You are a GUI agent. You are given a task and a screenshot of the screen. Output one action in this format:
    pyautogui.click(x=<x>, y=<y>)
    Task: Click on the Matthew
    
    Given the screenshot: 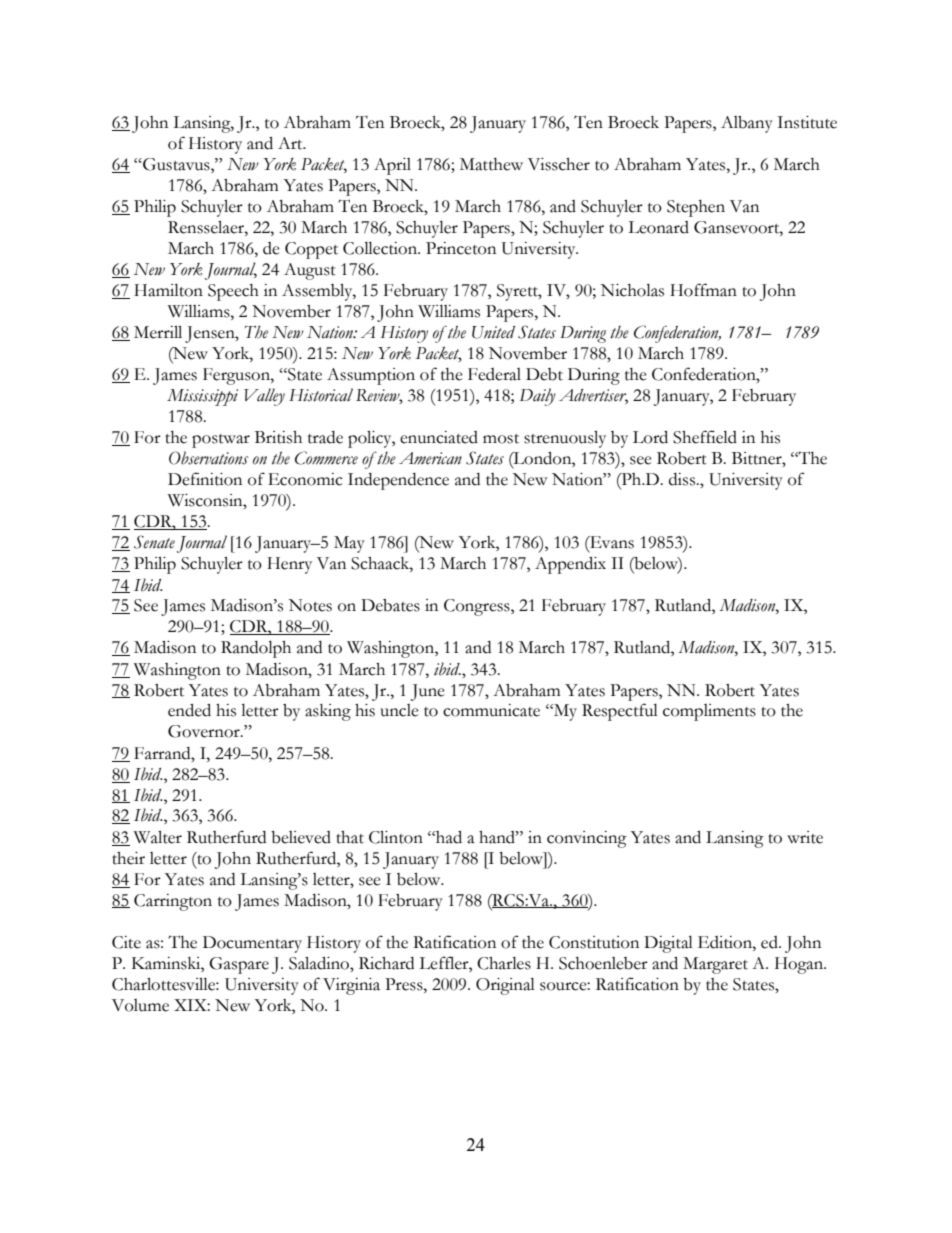 What is the action you would take?
    pyautogui.click(x=491, y=164)
